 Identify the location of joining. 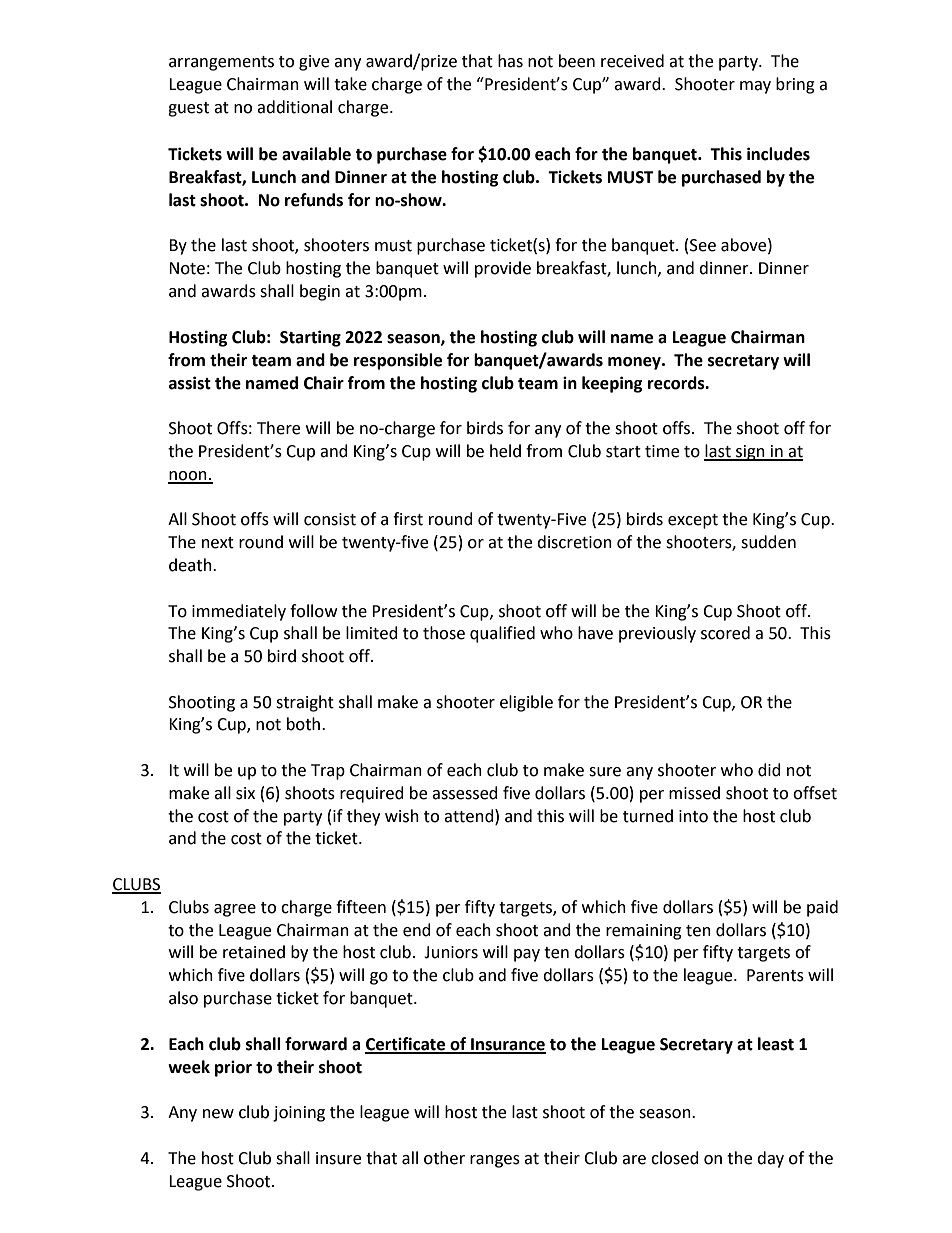
(299, 1114).
